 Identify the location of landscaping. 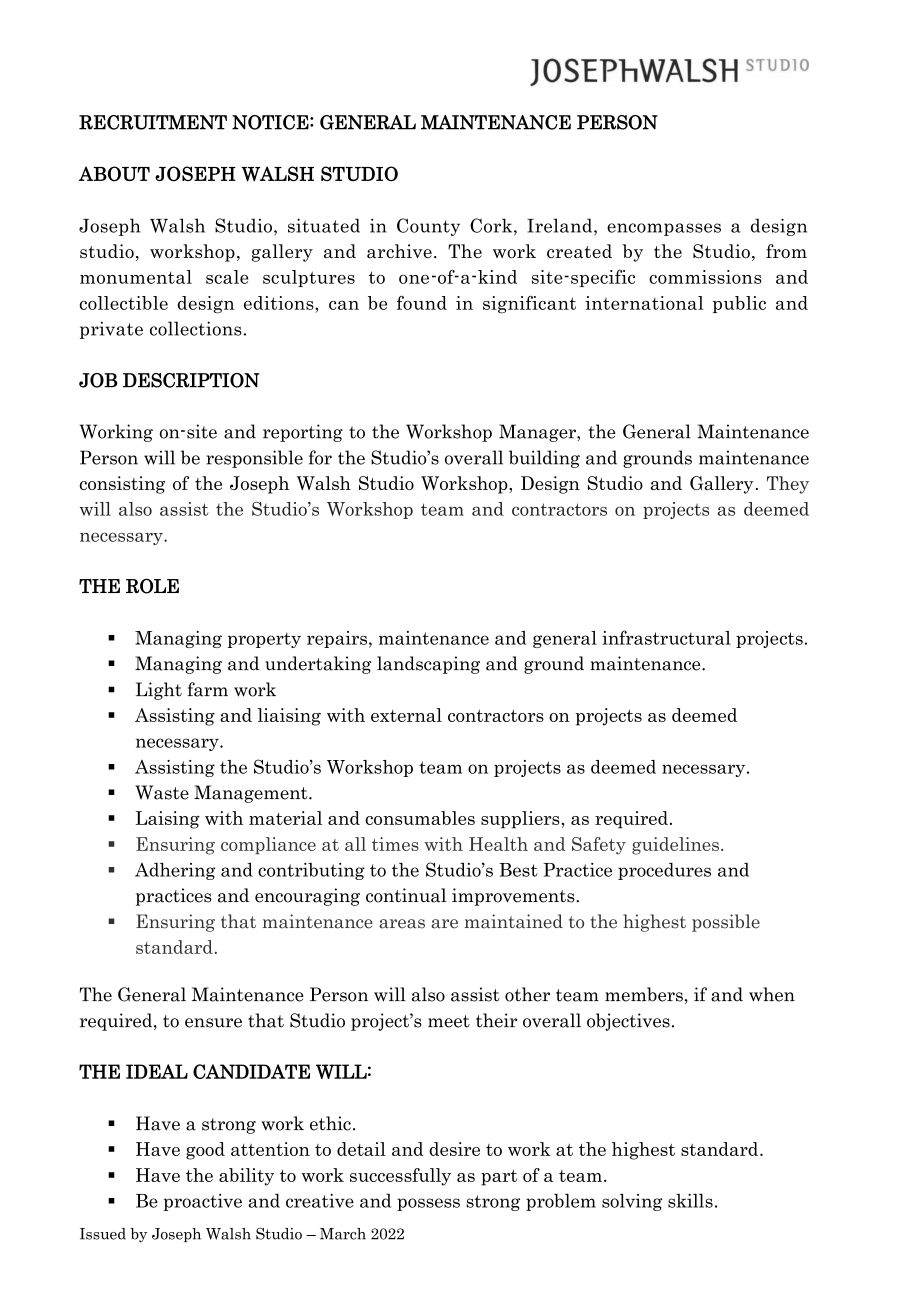
(428, 665).
